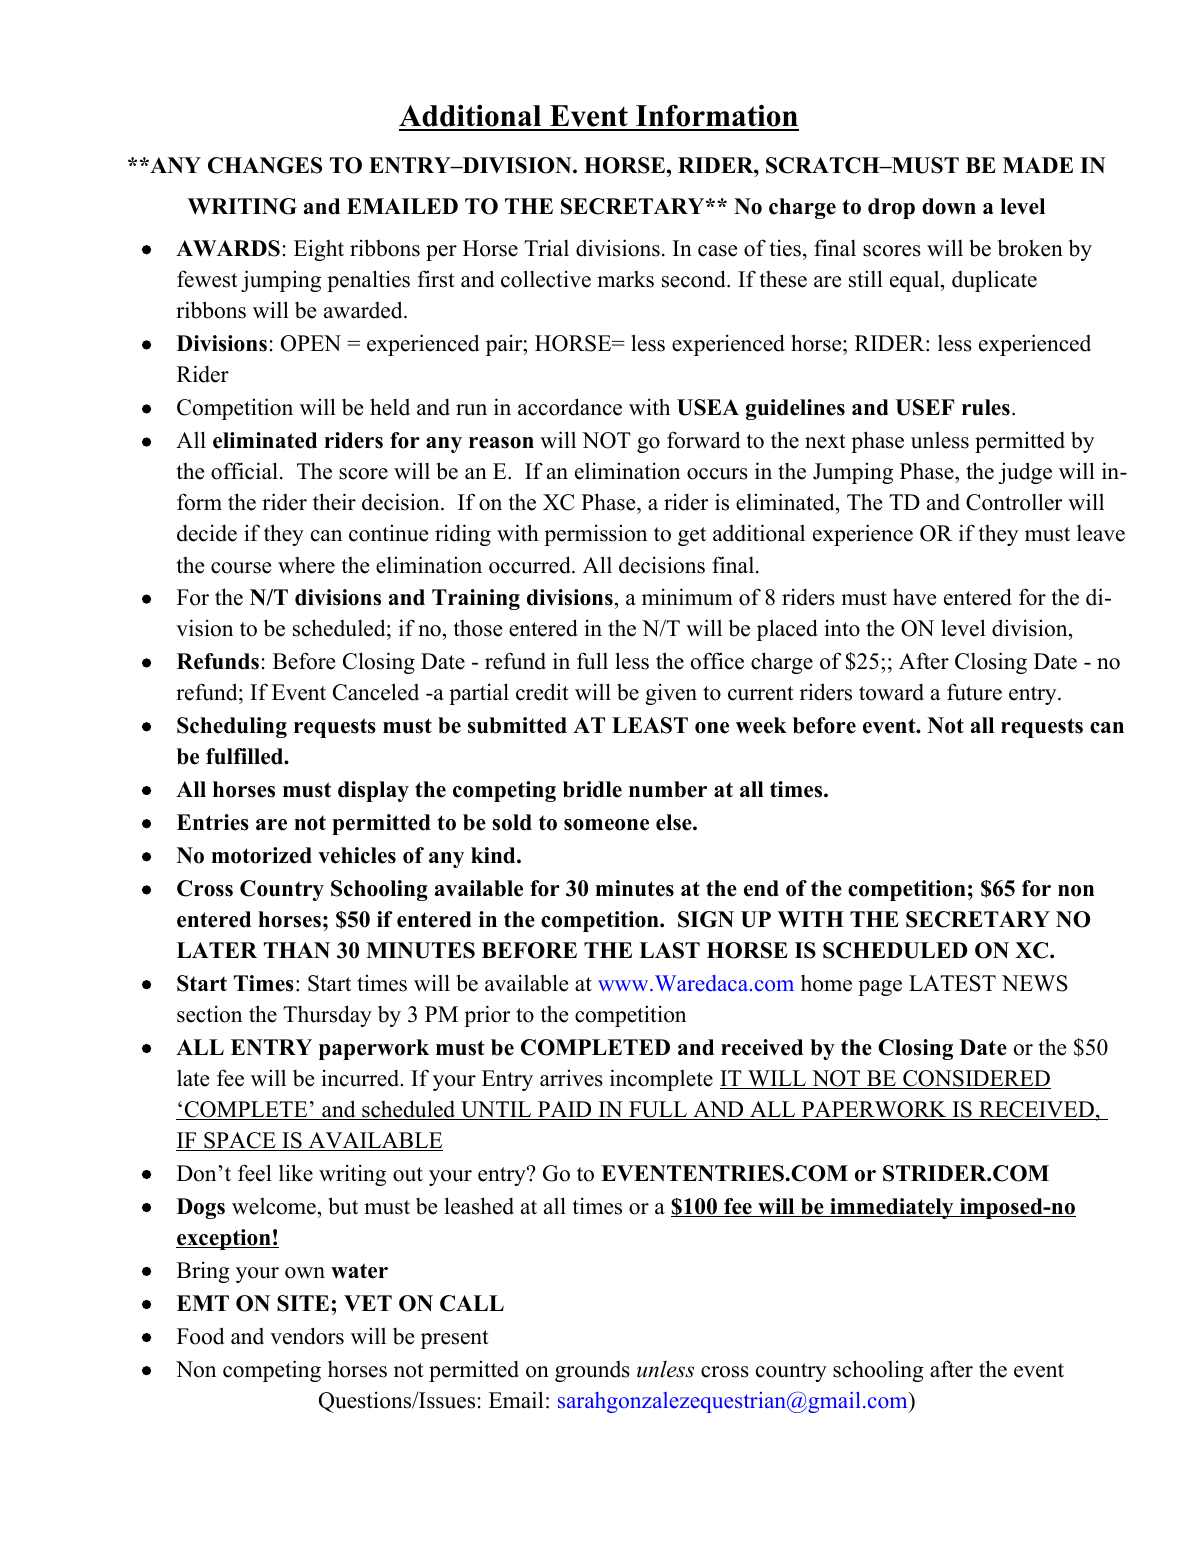 The width and height of the document is (1198, 1551). What do you see at coordinates (687, 597) in the document?
I see `minimum` at bounding box center [687, 597].
